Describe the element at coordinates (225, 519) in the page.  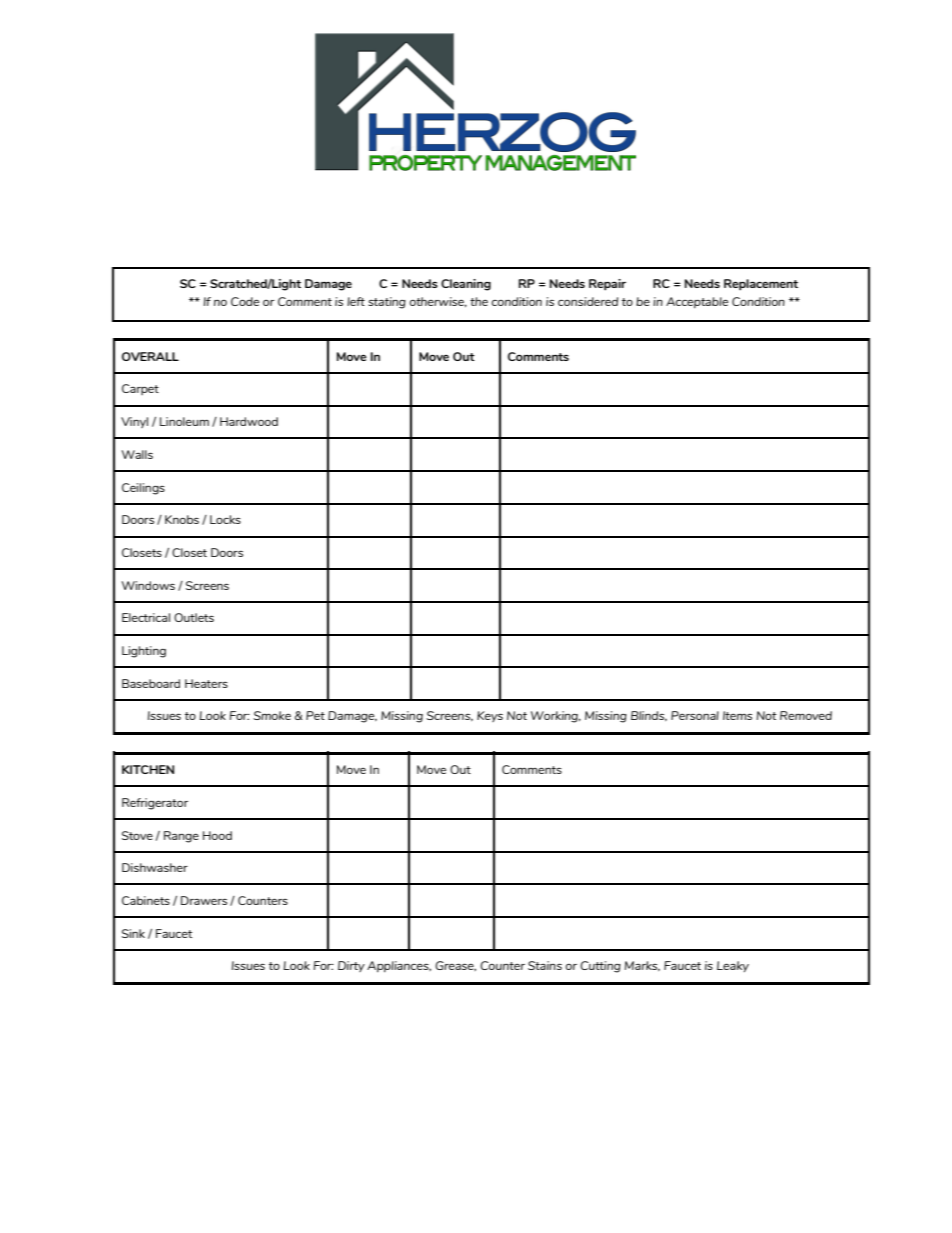
I see `Locks` at that location.
